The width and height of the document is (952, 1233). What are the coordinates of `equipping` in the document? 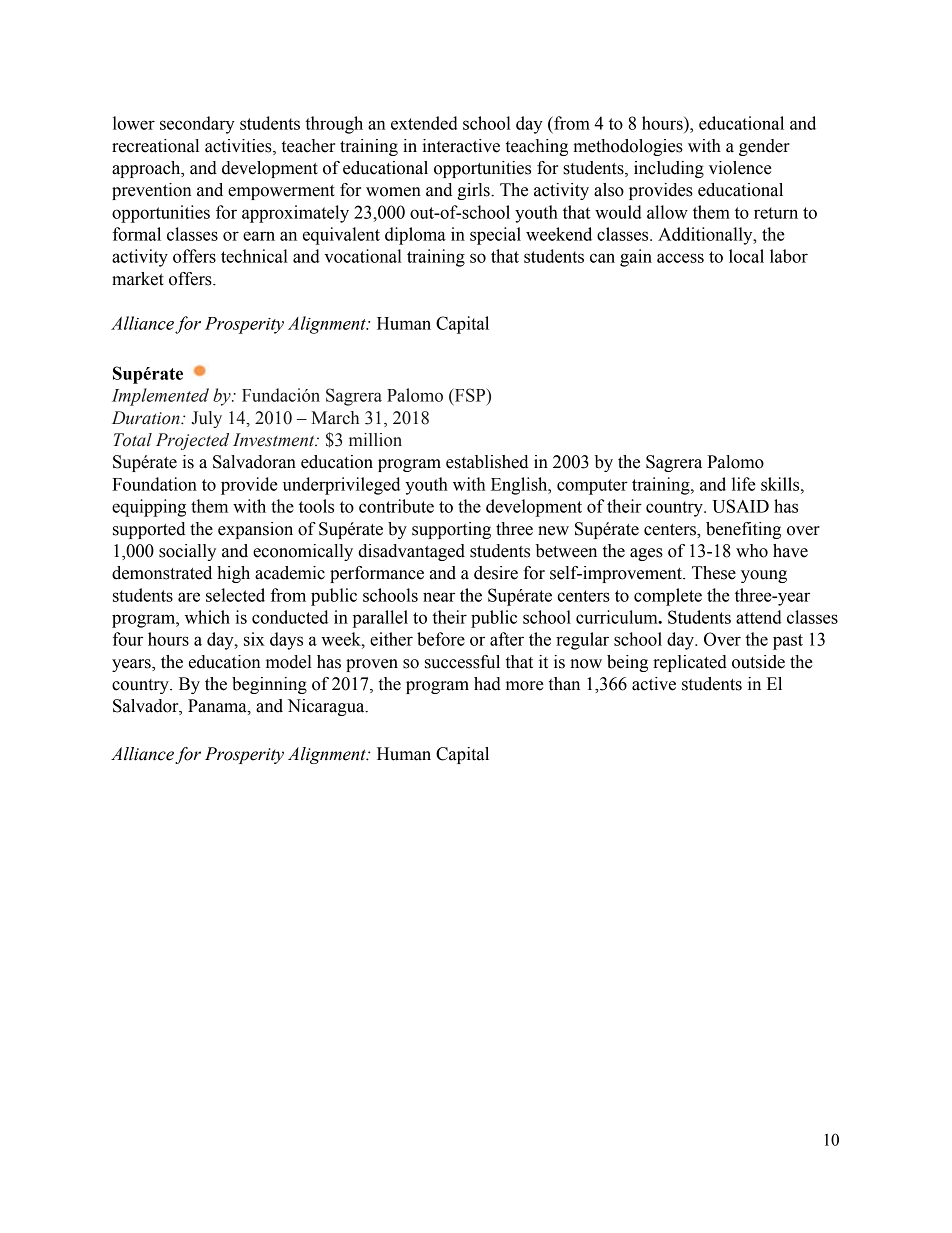 It's located at (149, 508).
